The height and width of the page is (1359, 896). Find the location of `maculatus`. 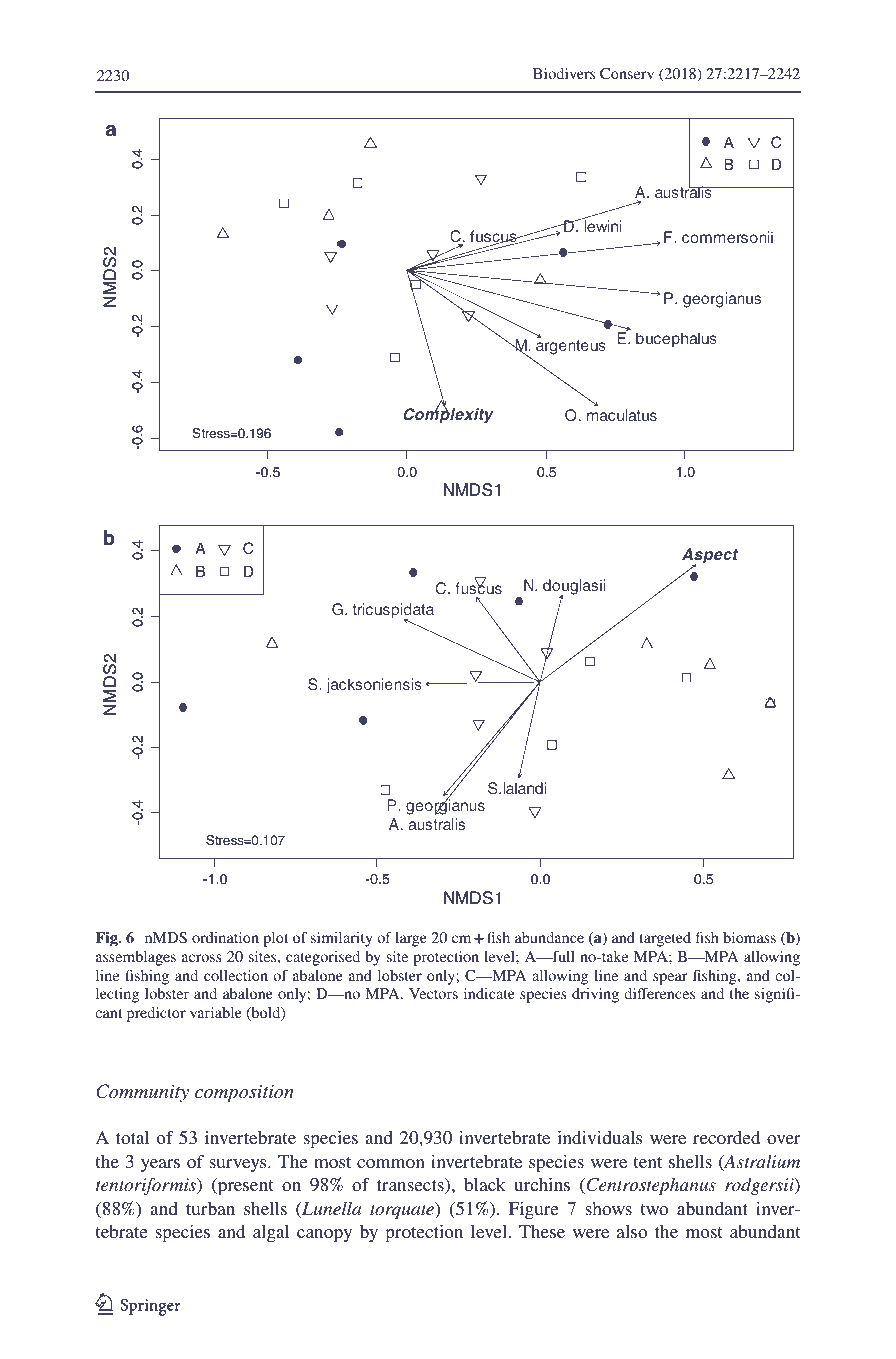

maculatus is located at coordinates (622, 415).
